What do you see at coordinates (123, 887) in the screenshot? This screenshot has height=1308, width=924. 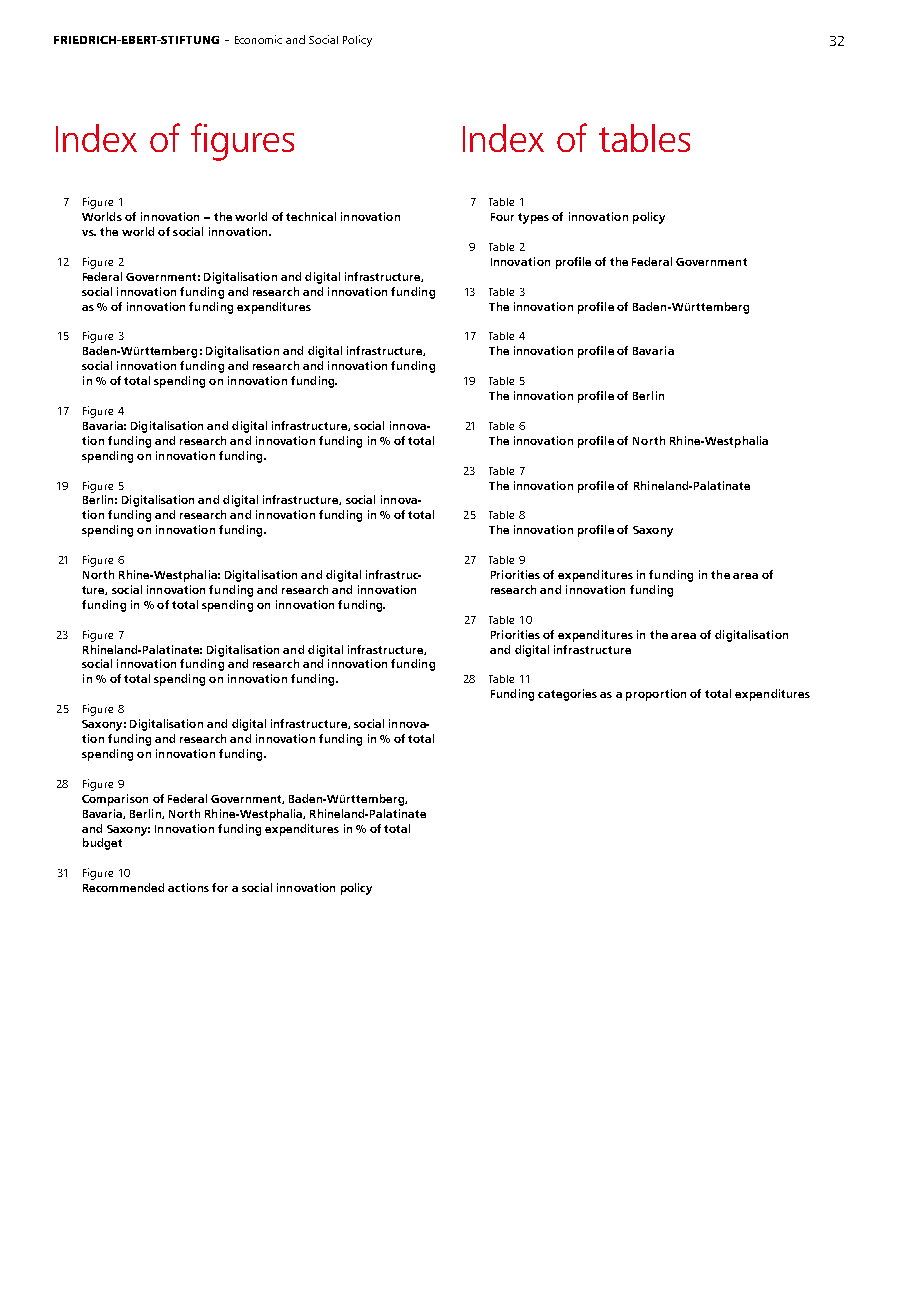 I see `Recommended` at bounding box center [123, 887].
